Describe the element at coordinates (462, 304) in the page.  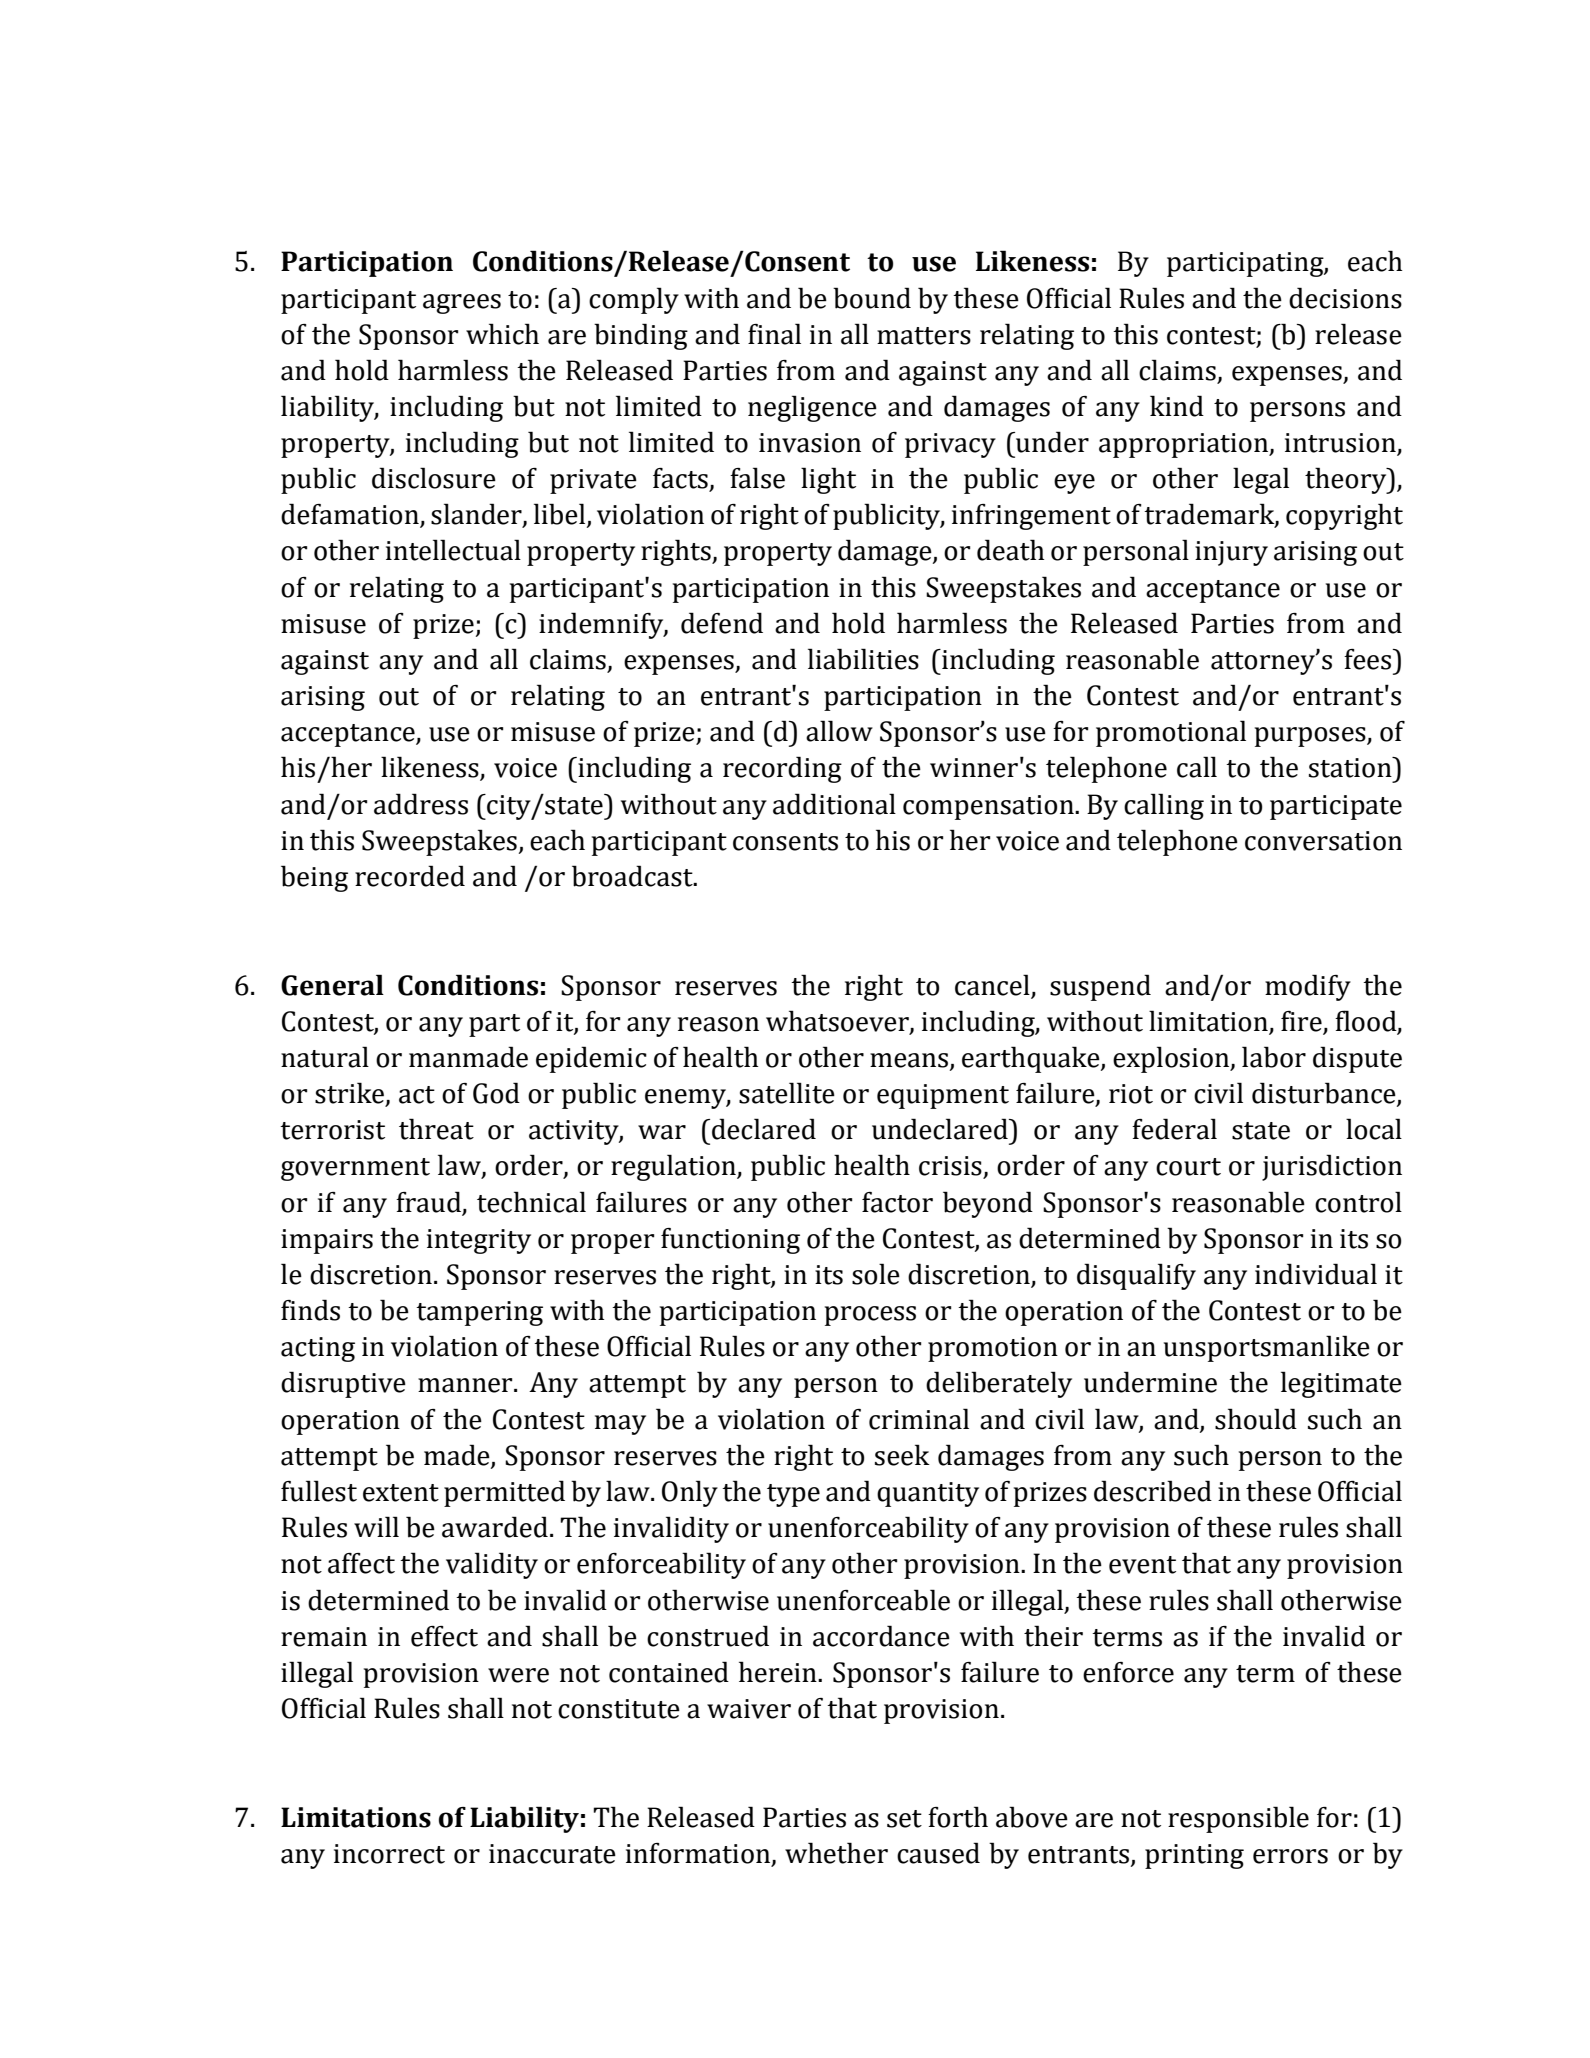
I see `agrees` at that location.
